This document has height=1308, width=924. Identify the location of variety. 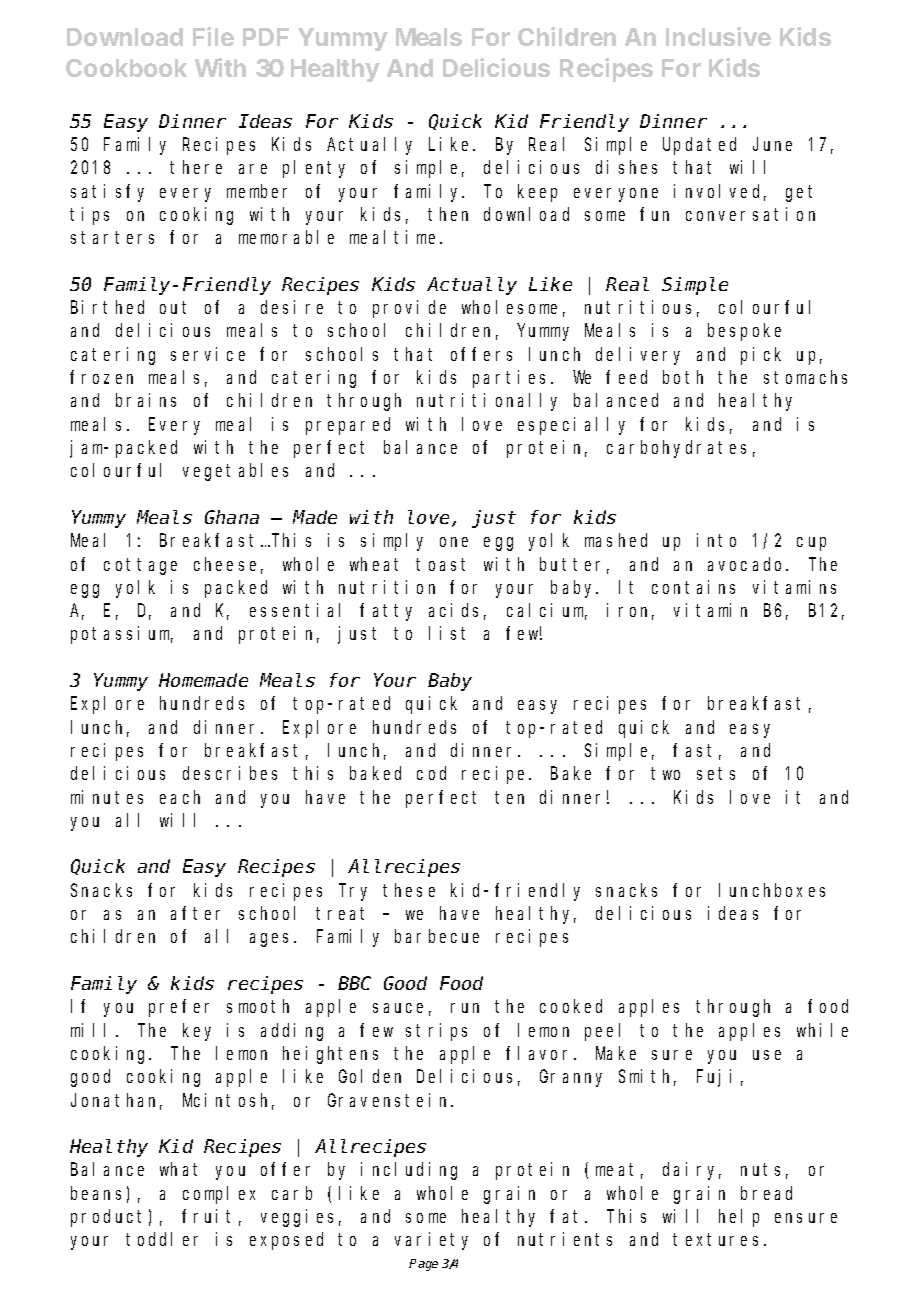
(431, 1241).
